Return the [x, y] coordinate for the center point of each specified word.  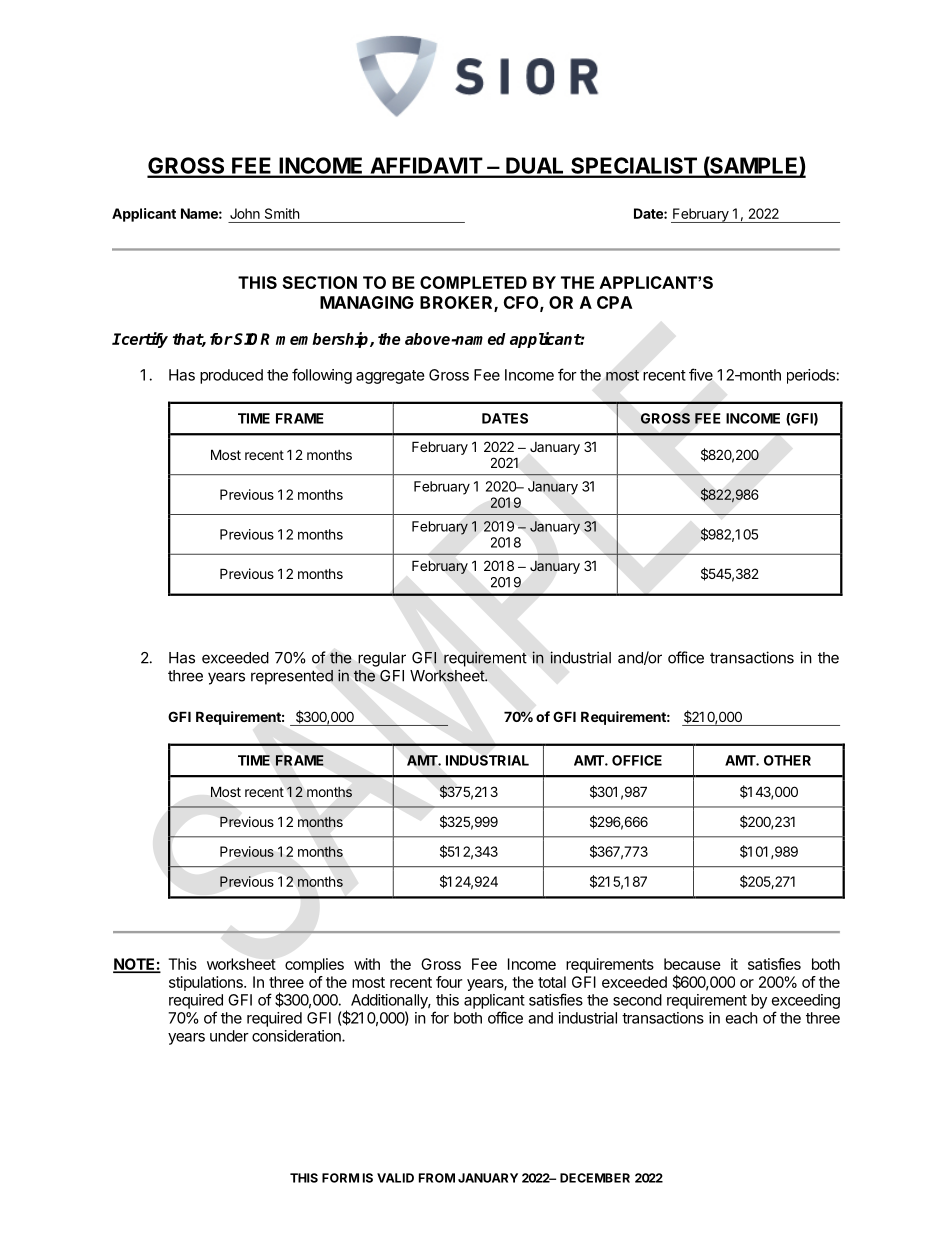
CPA [615, 302]
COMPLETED [473, 282]
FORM [340, 1178]
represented [292, 677]
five [701, 374]
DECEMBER [595, 1178]
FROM [437, 1178]
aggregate [390, 377]
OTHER [787, 760]
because [692, 964]
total [552, 982]
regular [382, 659]
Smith [282, 213]
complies [314, 965]
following [322, 376]
